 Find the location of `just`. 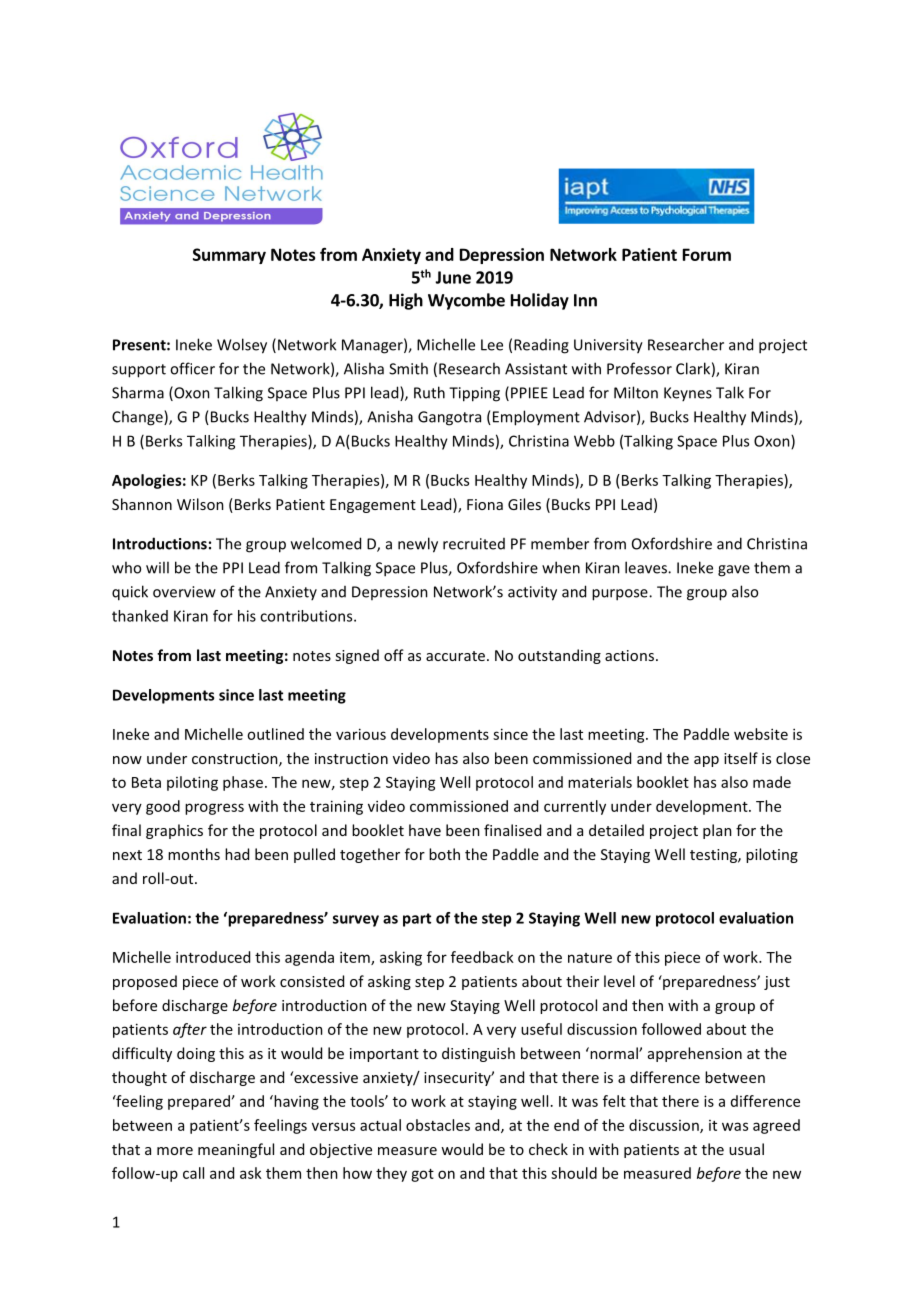

just is located at coordinates (777, 983).
